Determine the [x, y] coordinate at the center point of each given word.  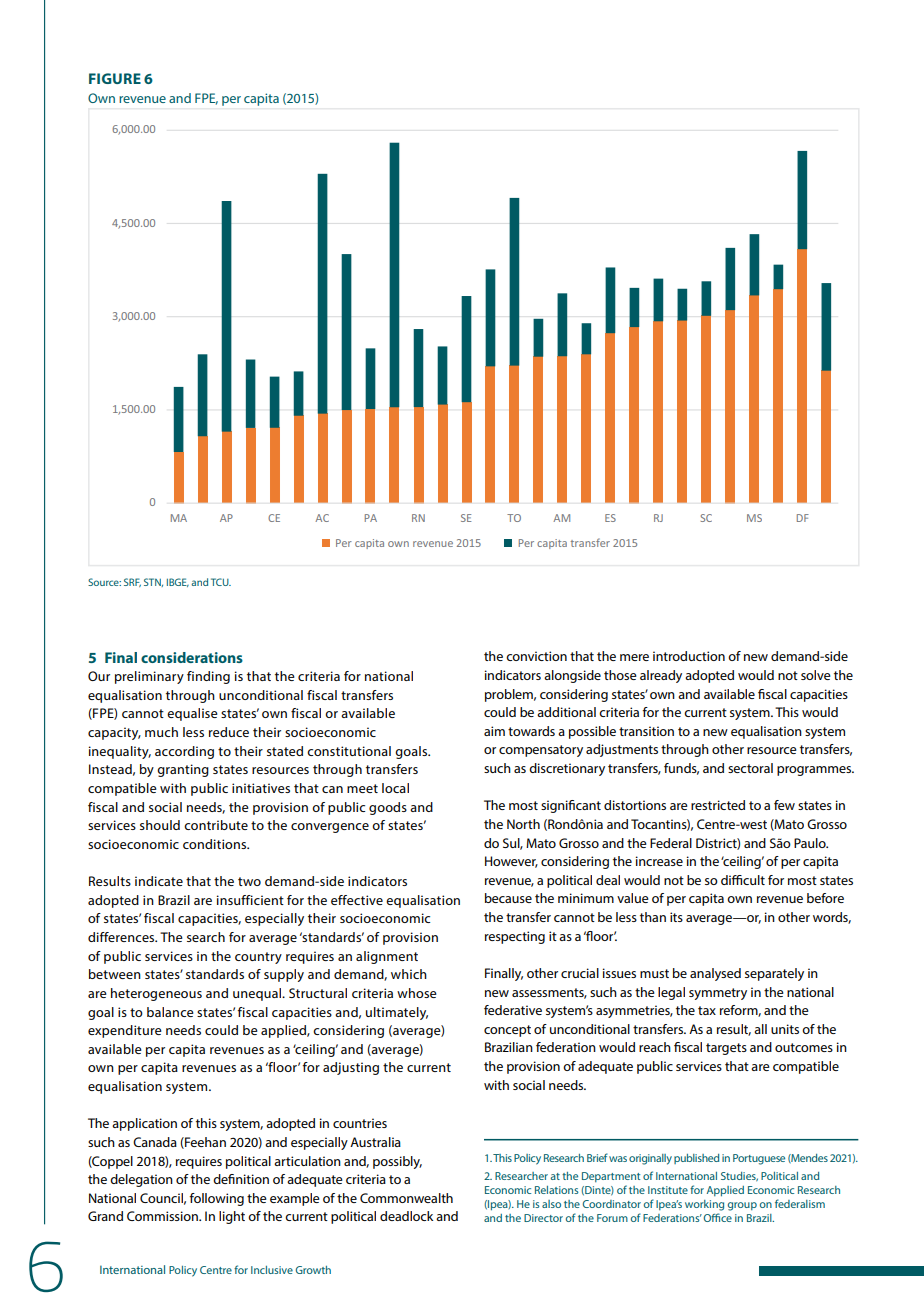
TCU [221, 582]
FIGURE [115, 78]
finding [208, 677]
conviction [536, 656]
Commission [163, 1216]
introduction [689, 656]
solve [816, 675]
